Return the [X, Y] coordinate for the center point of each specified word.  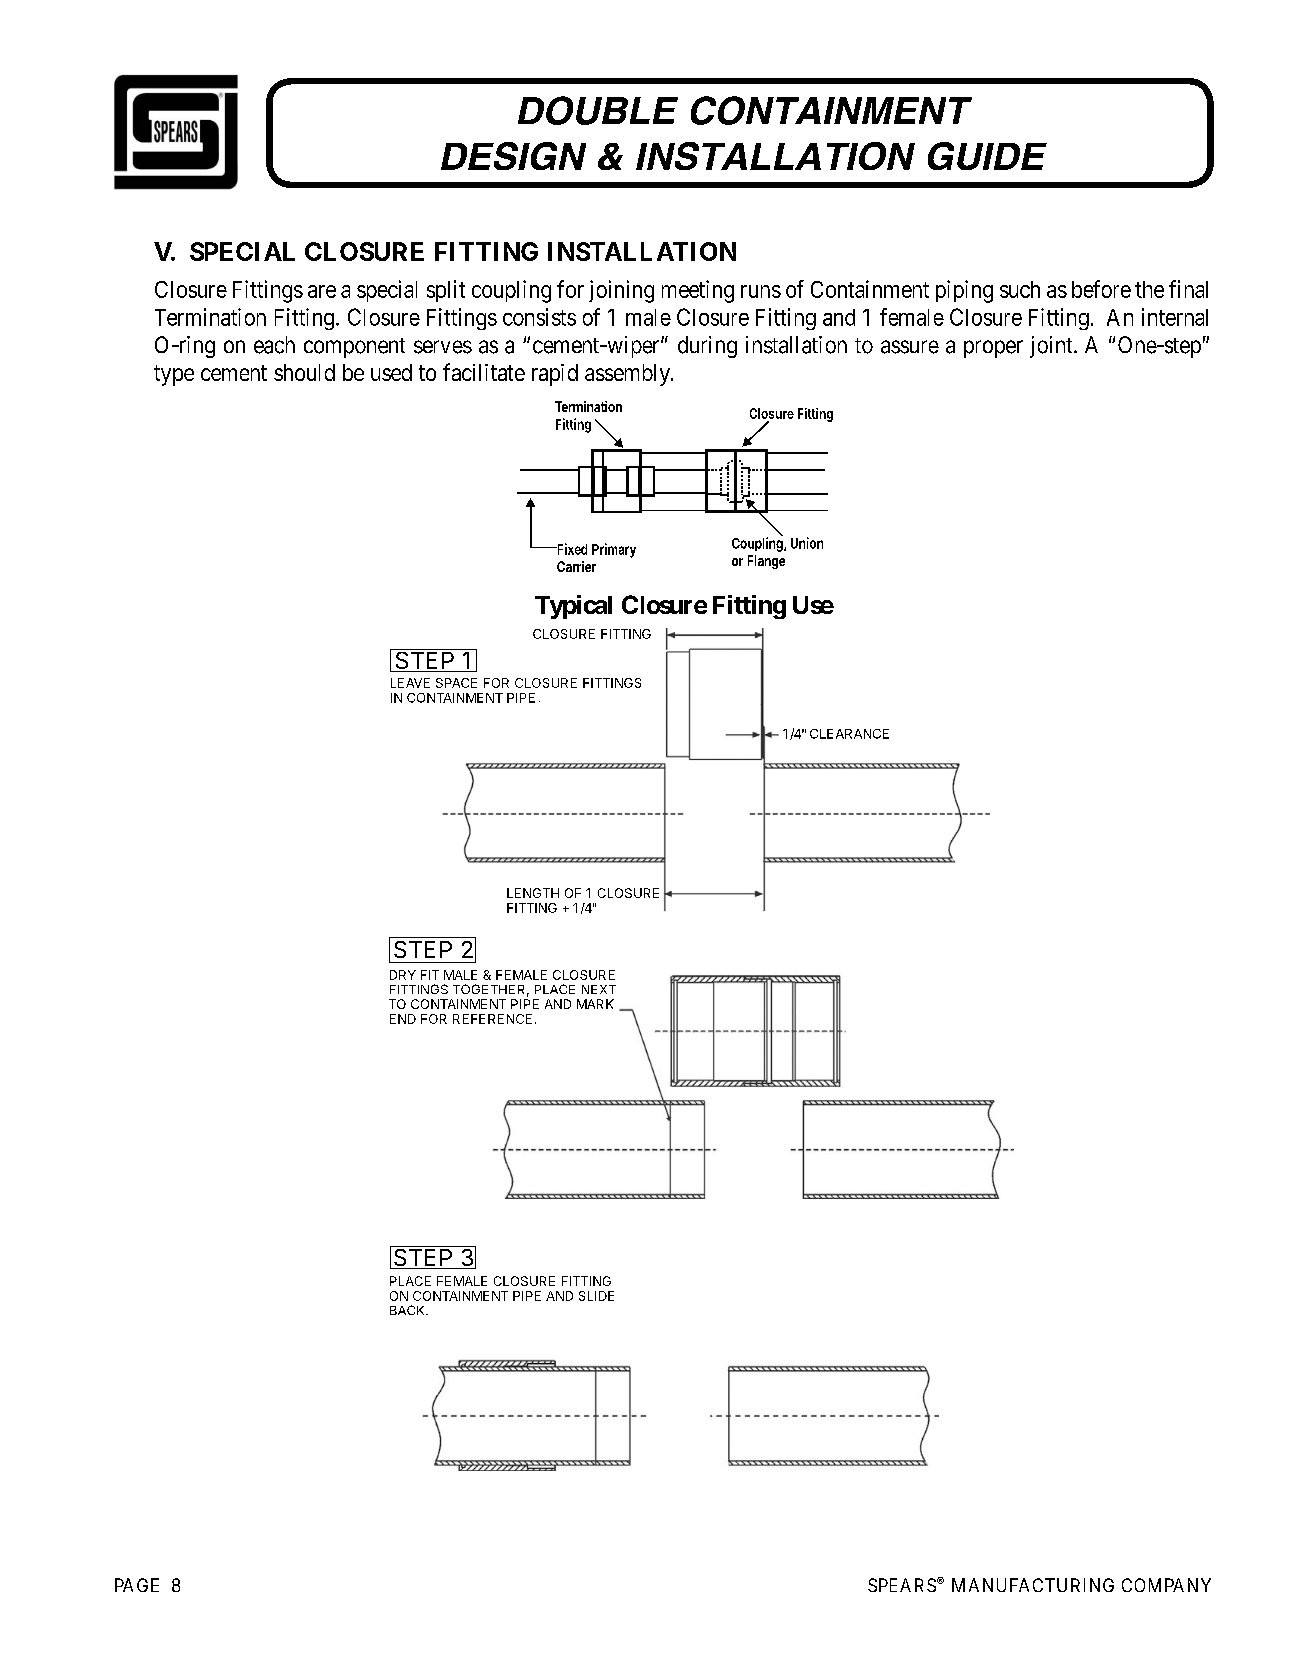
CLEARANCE [849, 734]
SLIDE [596, 1296]
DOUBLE [598, 110]
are [322, 291]
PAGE [137, 1585]
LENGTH [533, 893]
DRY [403, 975]
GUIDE [987, 156]
